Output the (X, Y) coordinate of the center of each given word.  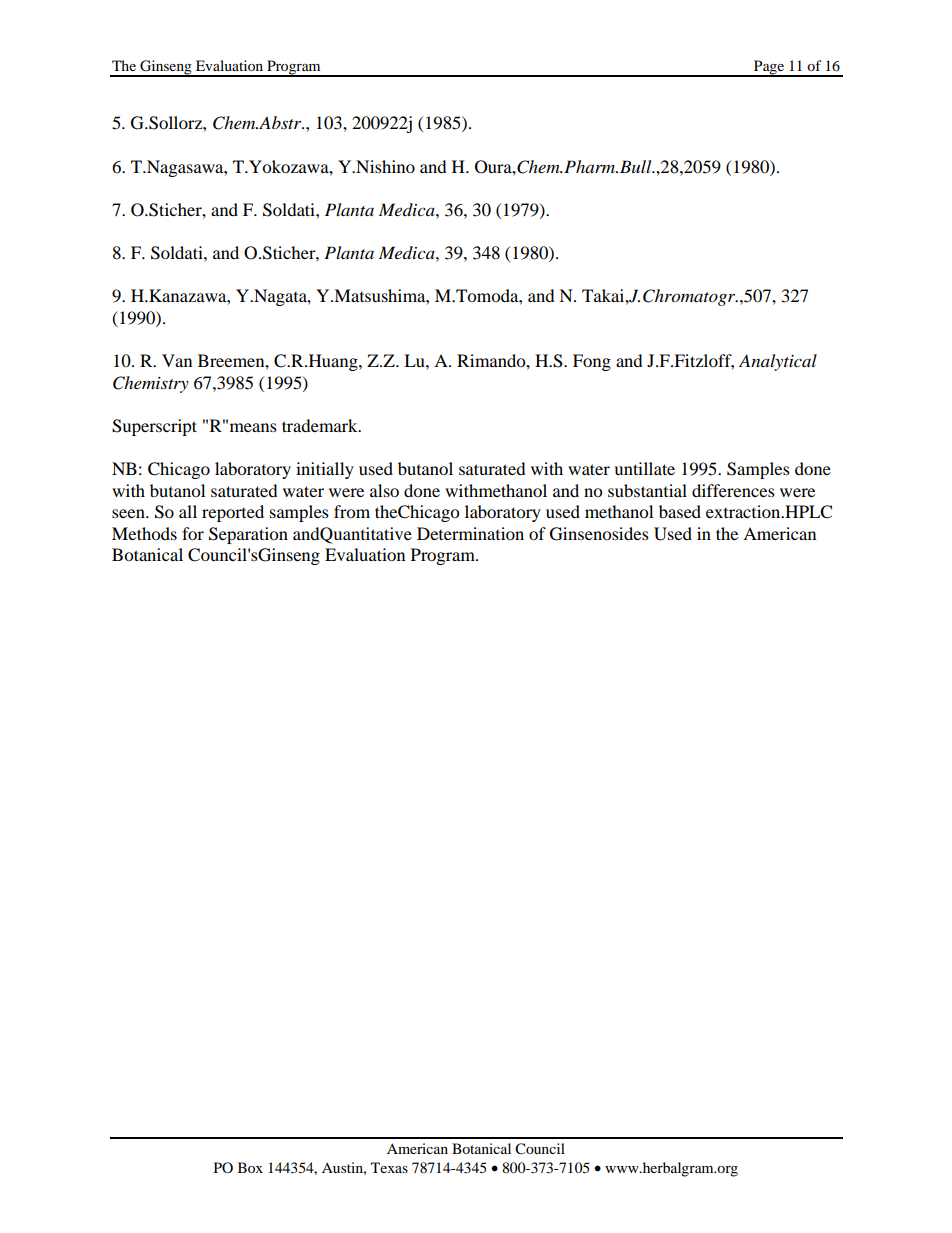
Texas (389, 1167)
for (193, 533)
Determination (470, 533)
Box (250, 1167)
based (680, 511)
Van (177, 360)
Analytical (778, 362)
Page (769, 68)
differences (733, 490)
